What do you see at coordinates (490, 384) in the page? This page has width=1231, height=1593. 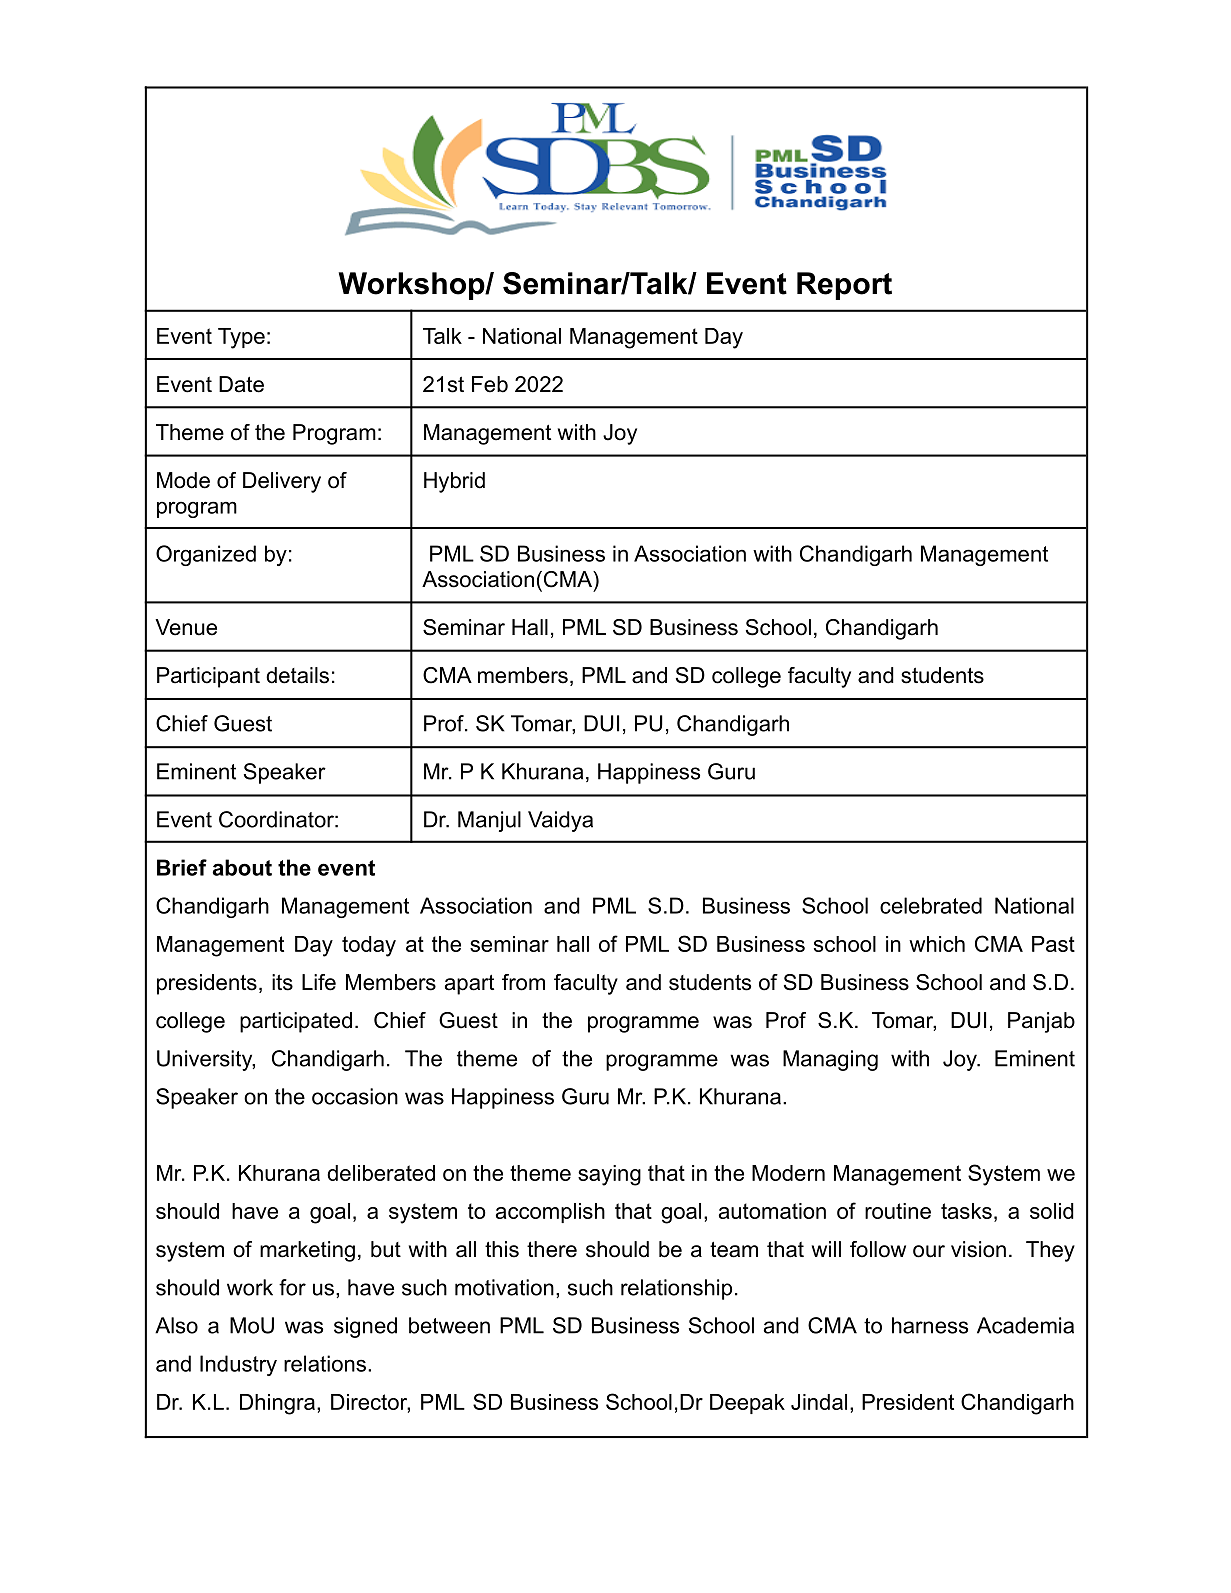 I see `Feb` at bounding box center [490, 384].
